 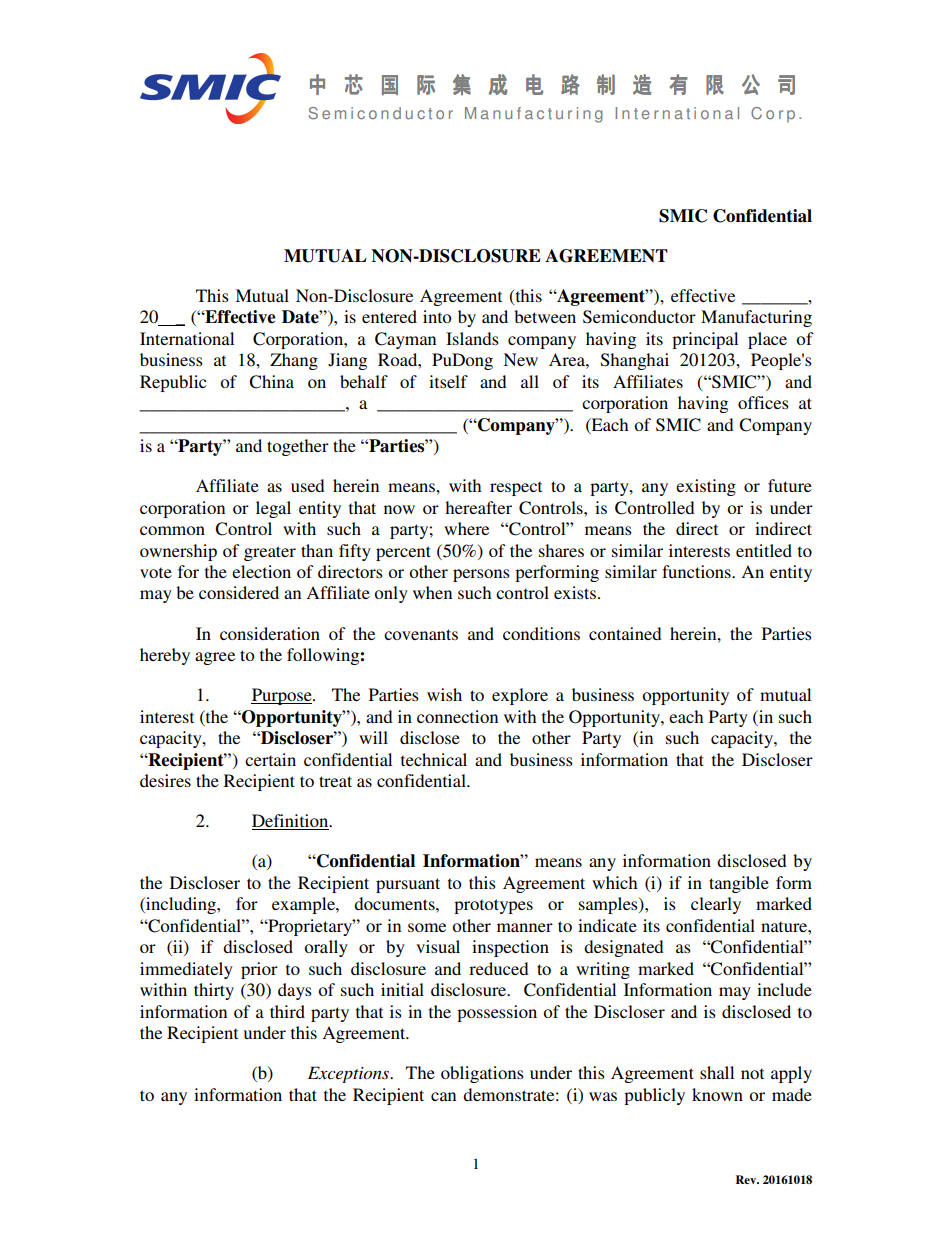 I want to click on shall, so click(x=717, y=1072).
